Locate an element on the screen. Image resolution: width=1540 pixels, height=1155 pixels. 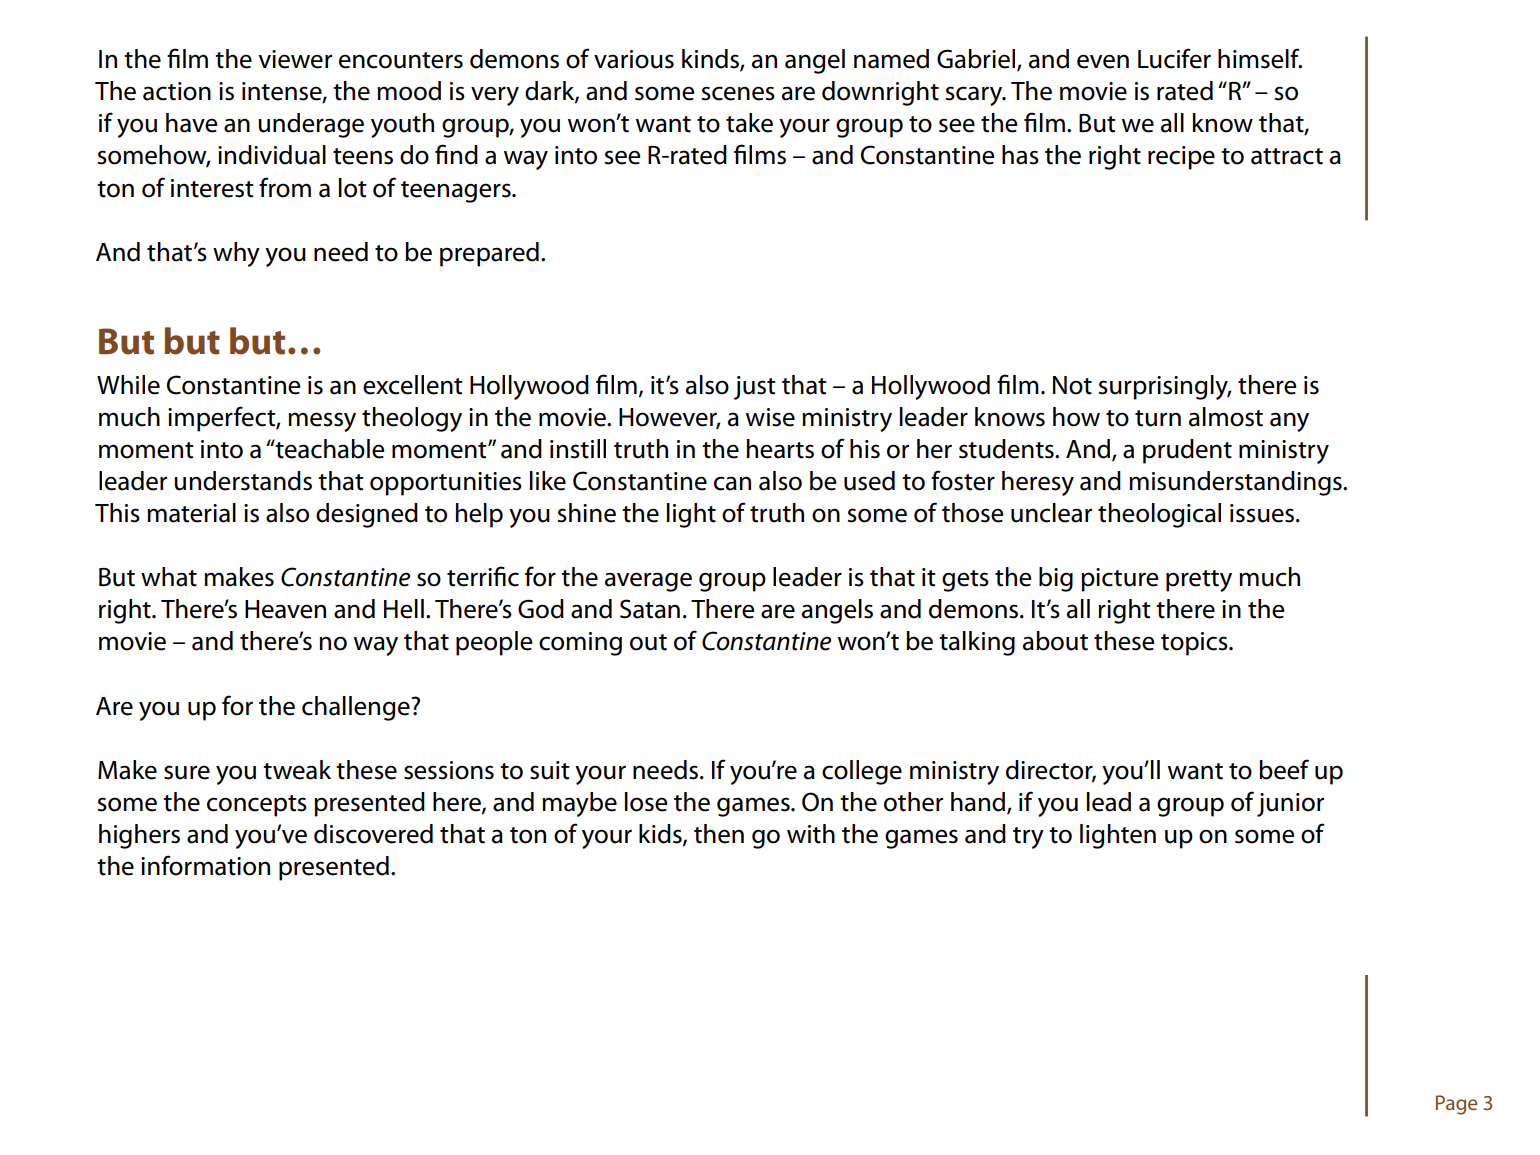
scenes is located at coordinates (738, 93).
